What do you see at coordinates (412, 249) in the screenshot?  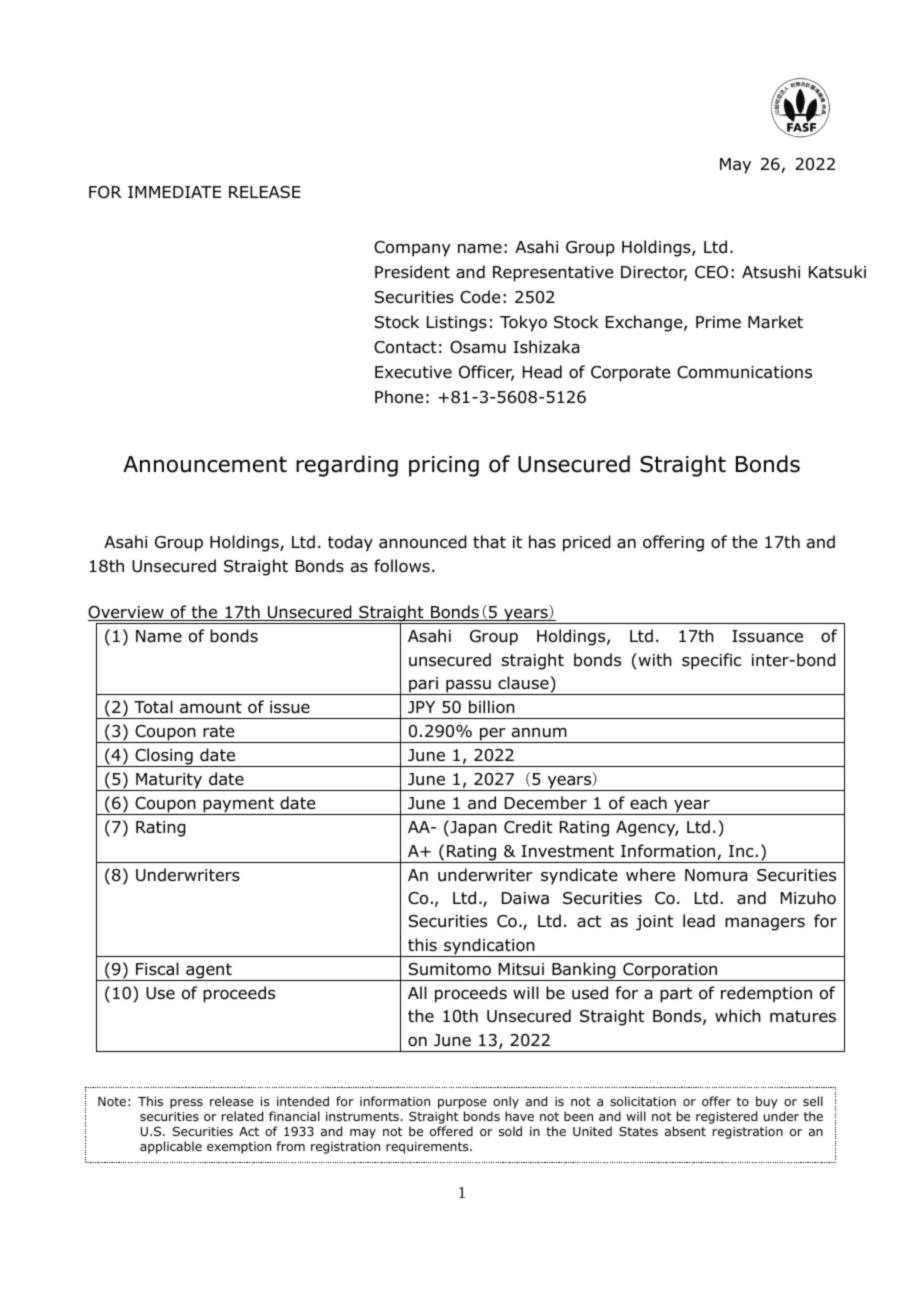 I see `Company` at bounding box center [412, 249].
